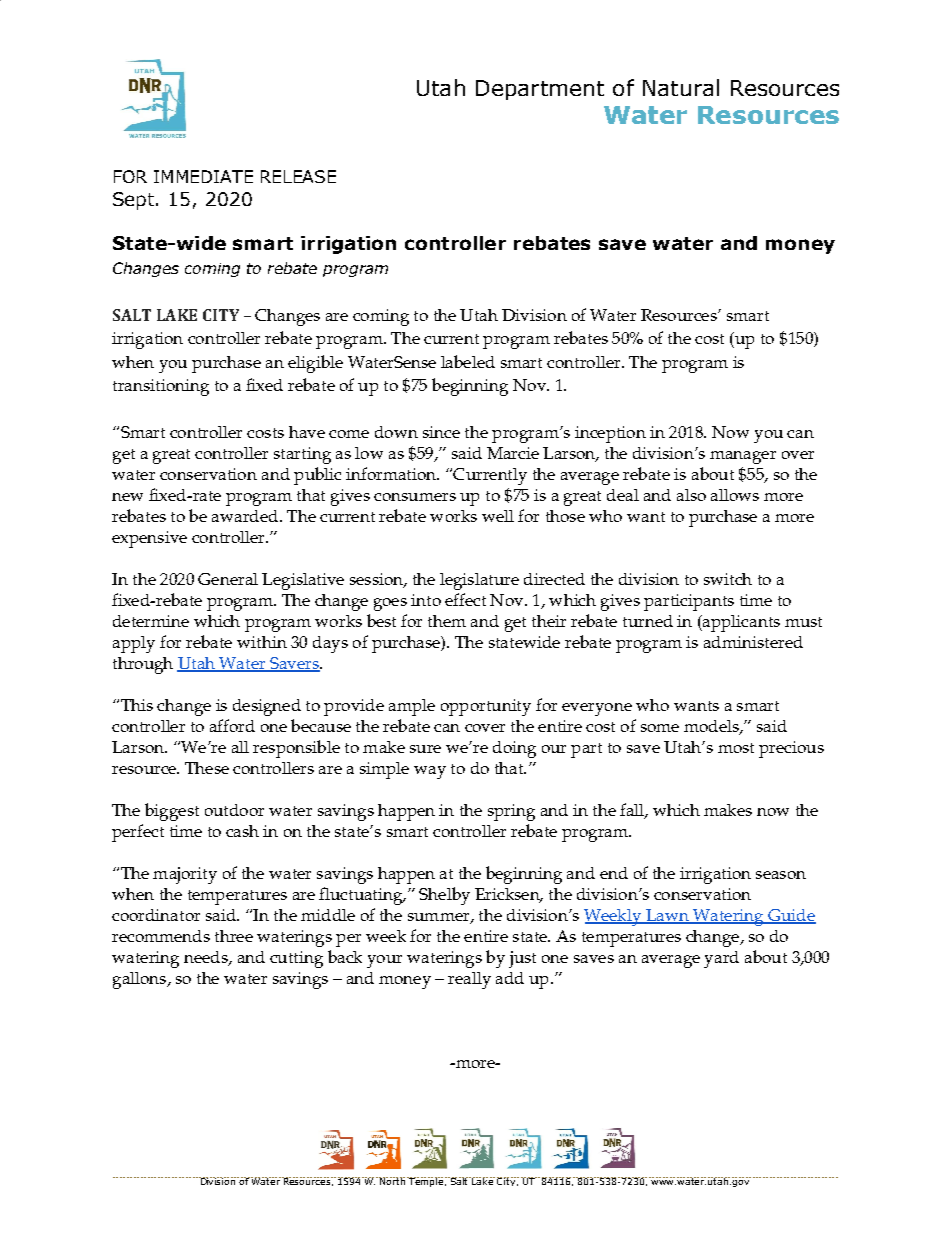 The height and width of the page is (1233, 952). What do you see at coordinates (298, 176) in the page?
I see `RELEASE` at bounding box center [298, 176].
